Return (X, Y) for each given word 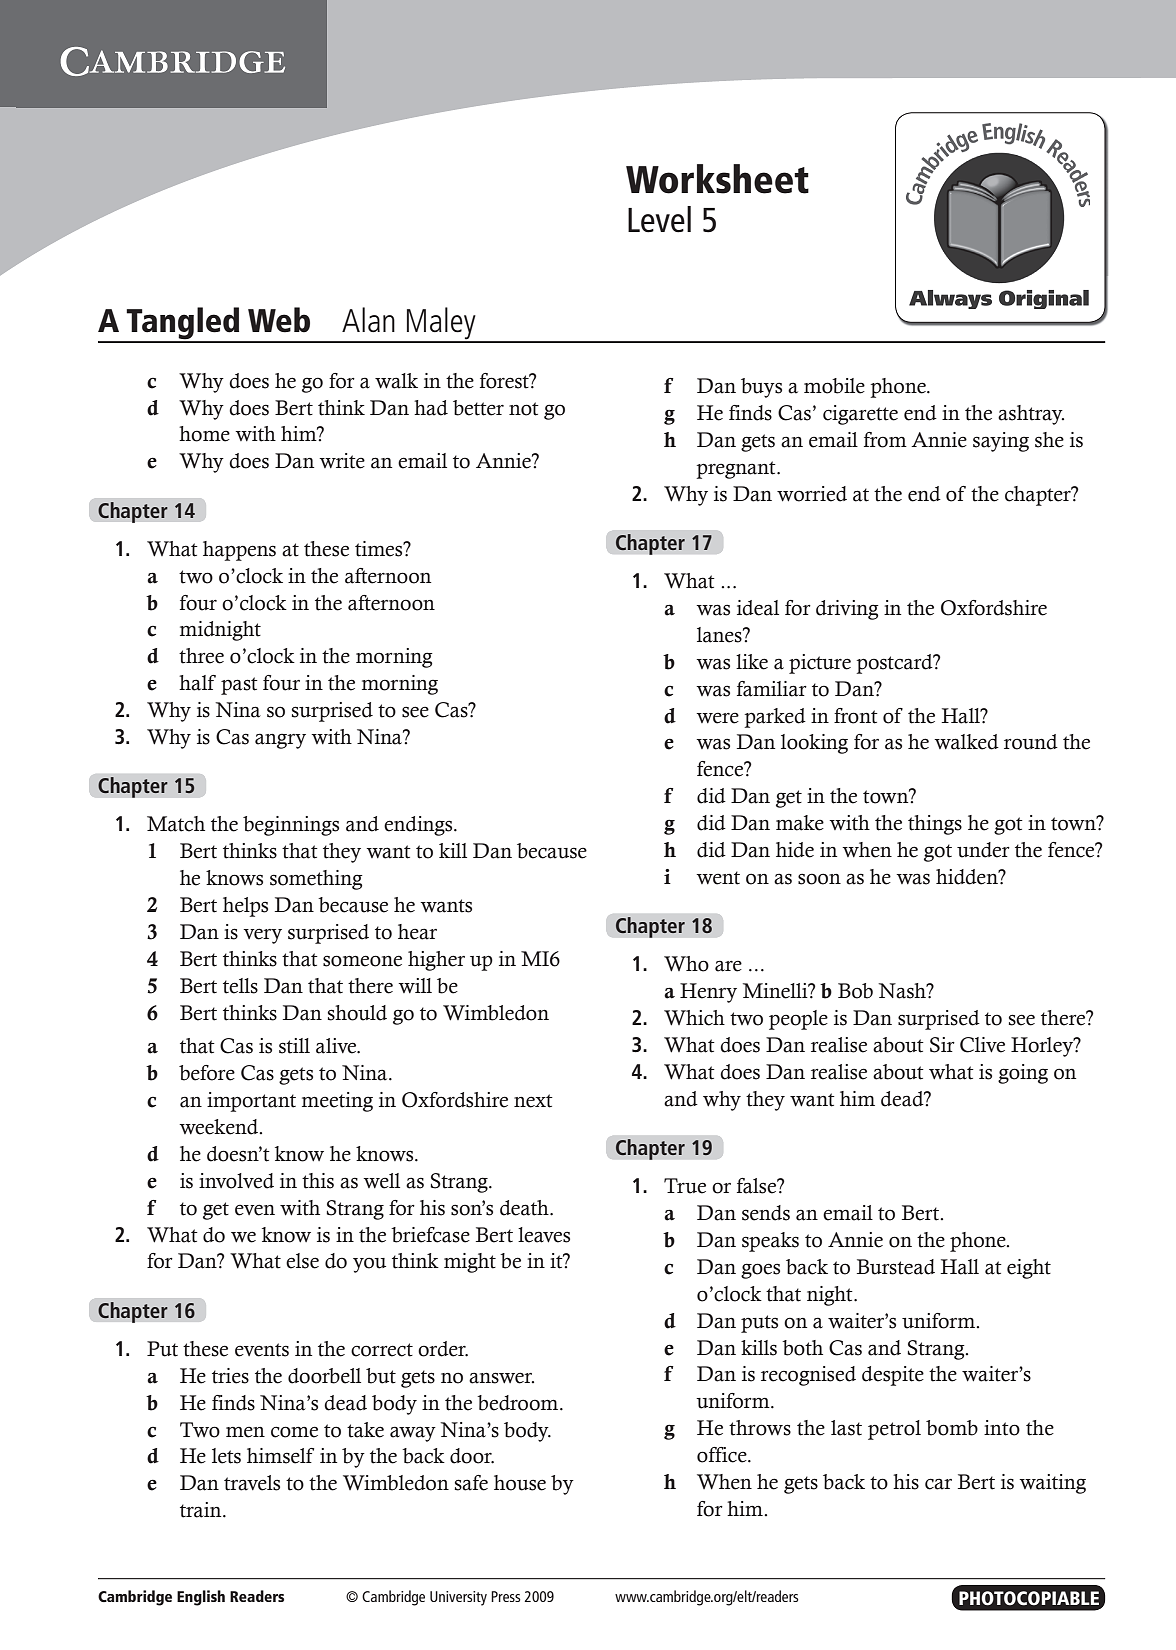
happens (239, 551)
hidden (968, 877)
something (316, 880)
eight (1029, 1269)
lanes (720, 635)
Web (279, 320)
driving (847, 610)
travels (252, 1483)
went (718, 878)
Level (659, 219)
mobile (834, 386)
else (302, 1261)
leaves (544, 1235)
